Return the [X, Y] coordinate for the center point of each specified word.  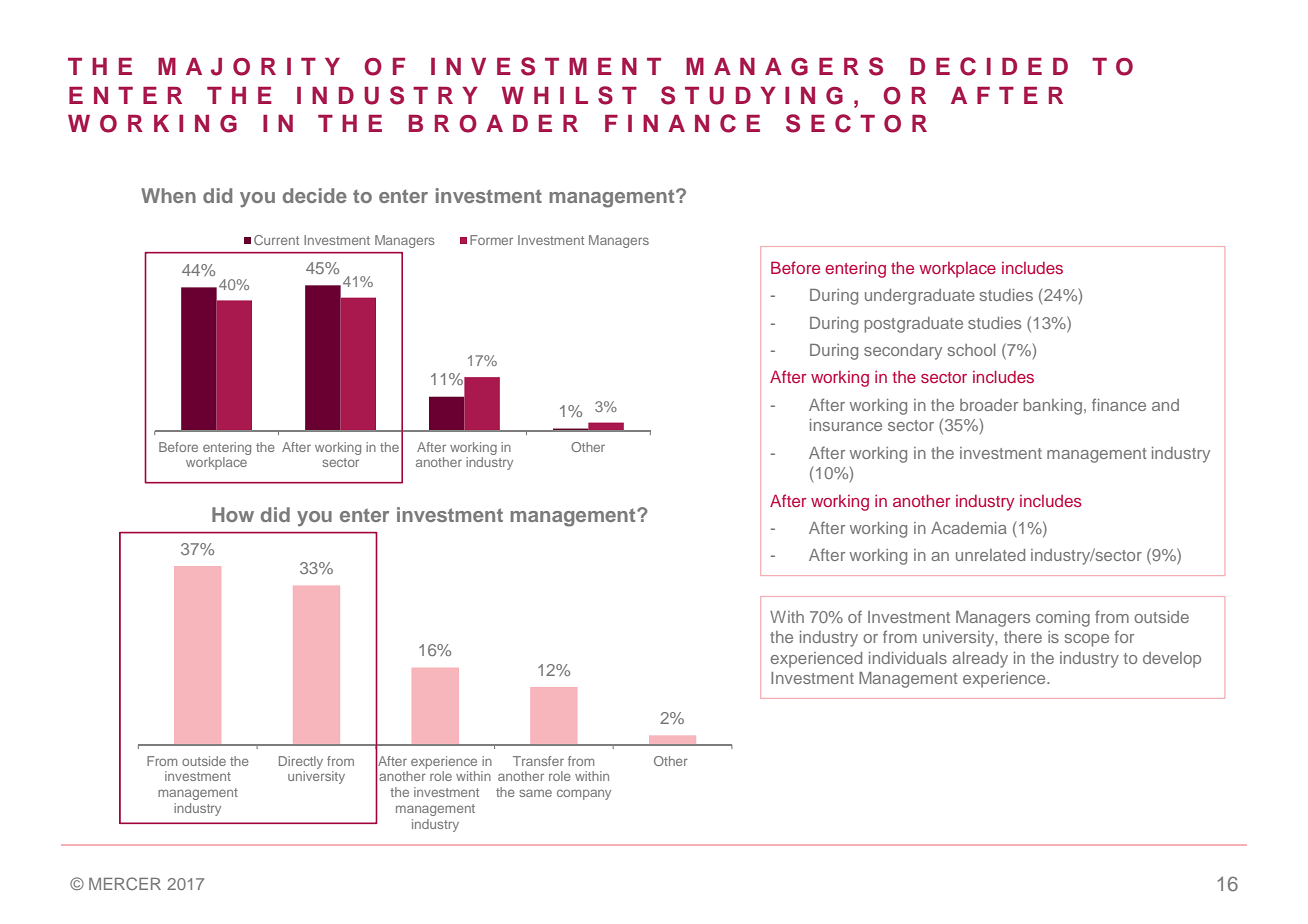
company [584, 794]
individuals [908, 658]
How [233, 514]
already [980, 660]
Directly [301, 762]
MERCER [125, 883]
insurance [846, 425]
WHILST [569, 95]
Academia [969, 528]
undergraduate [920, 297]
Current [276, 240]
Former [491, 240]
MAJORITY [249, 67]
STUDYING [752, 95]
